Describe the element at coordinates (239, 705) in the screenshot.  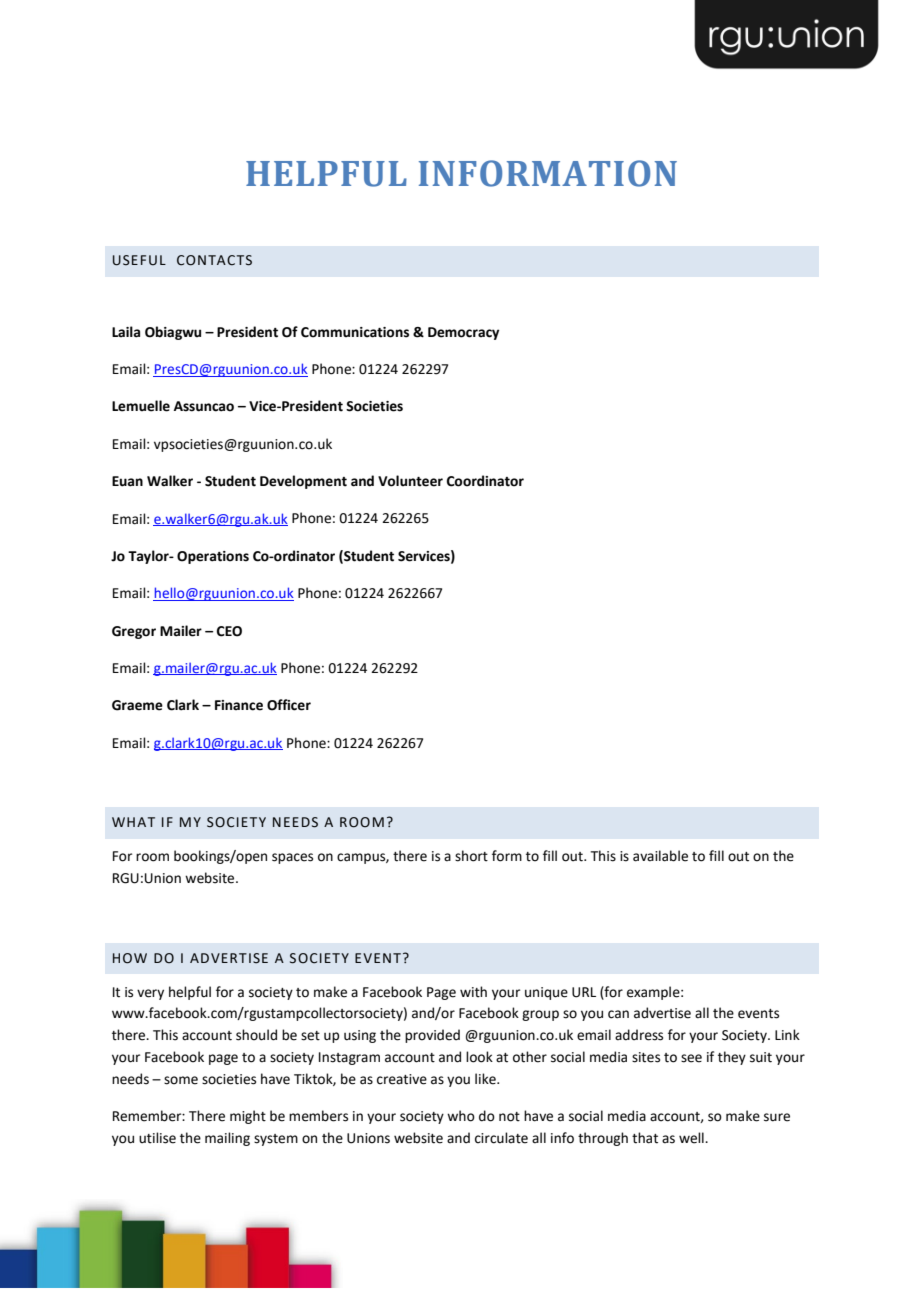
I see `Finance` at that location.
